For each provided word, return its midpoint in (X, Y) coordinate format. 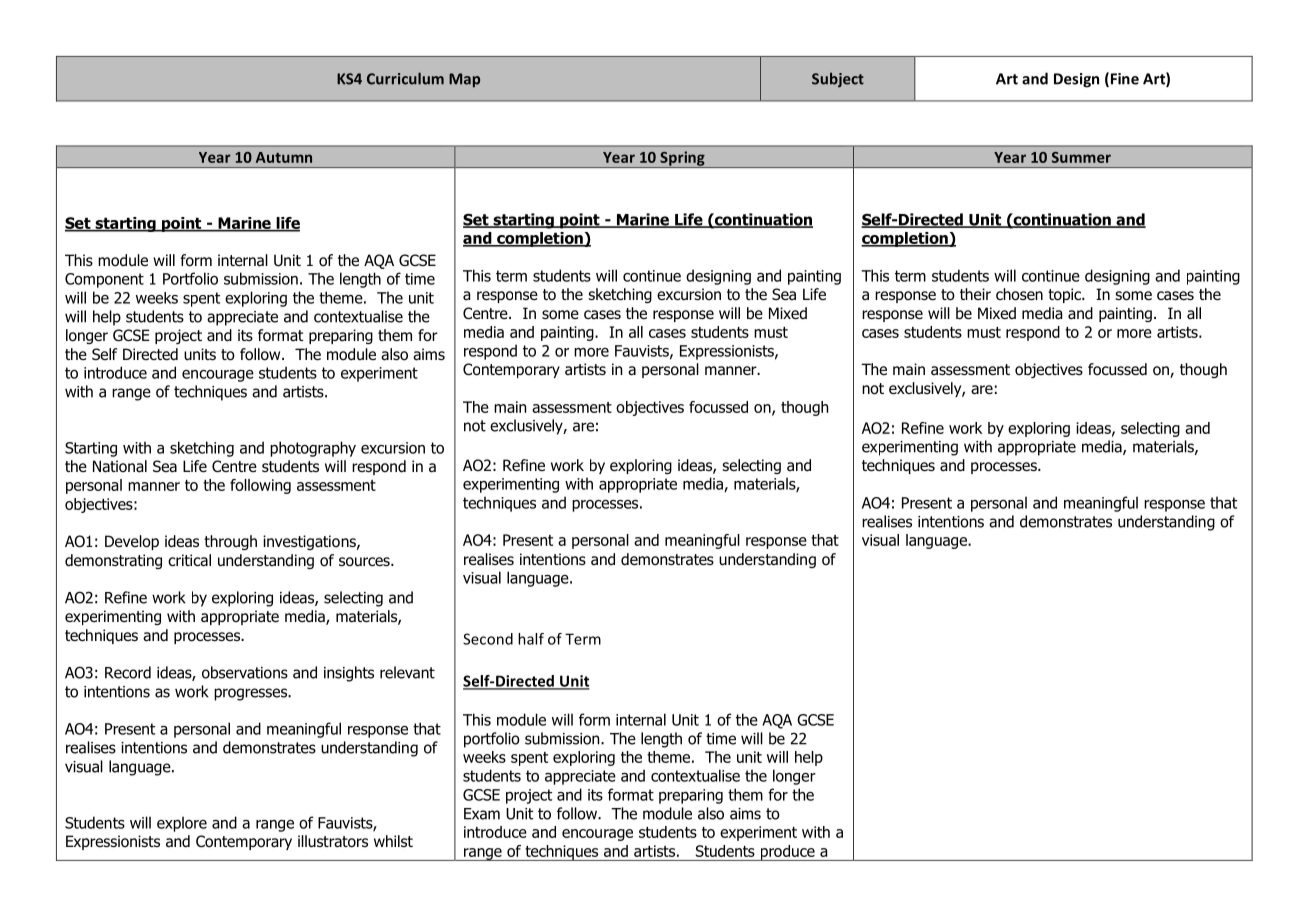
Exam (482, 814)
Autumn (284, 157)
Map (464, 80)
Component (104, 280)
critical (189, 560)
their (975, 294)
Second (488, 639)
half (531, 639)
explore (182, 824)
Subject (838, 79)
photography (313, 449)
